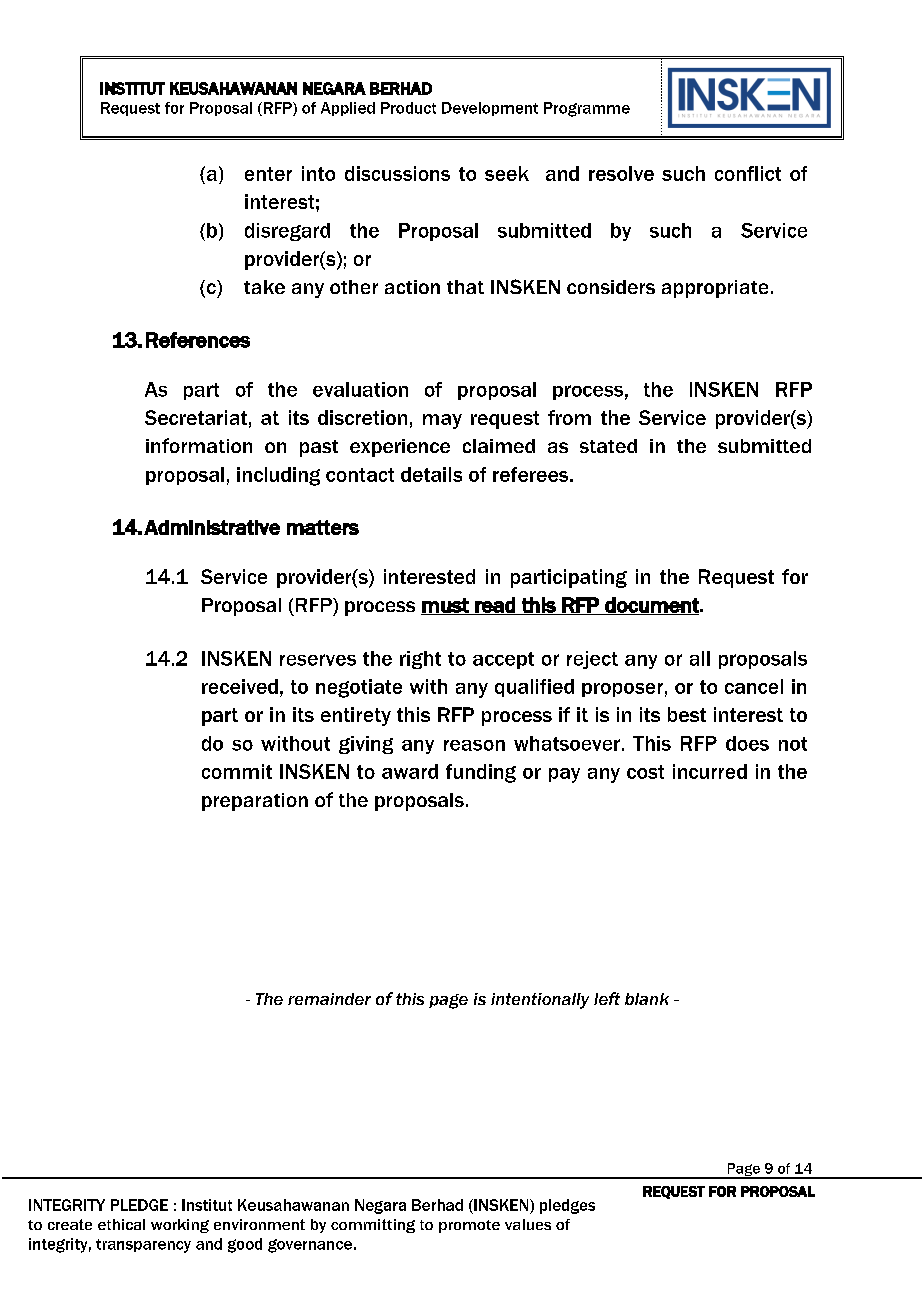  Describe the element at coordinates (540, 1001) in the screenshot. I see `intentionally` at that location.
